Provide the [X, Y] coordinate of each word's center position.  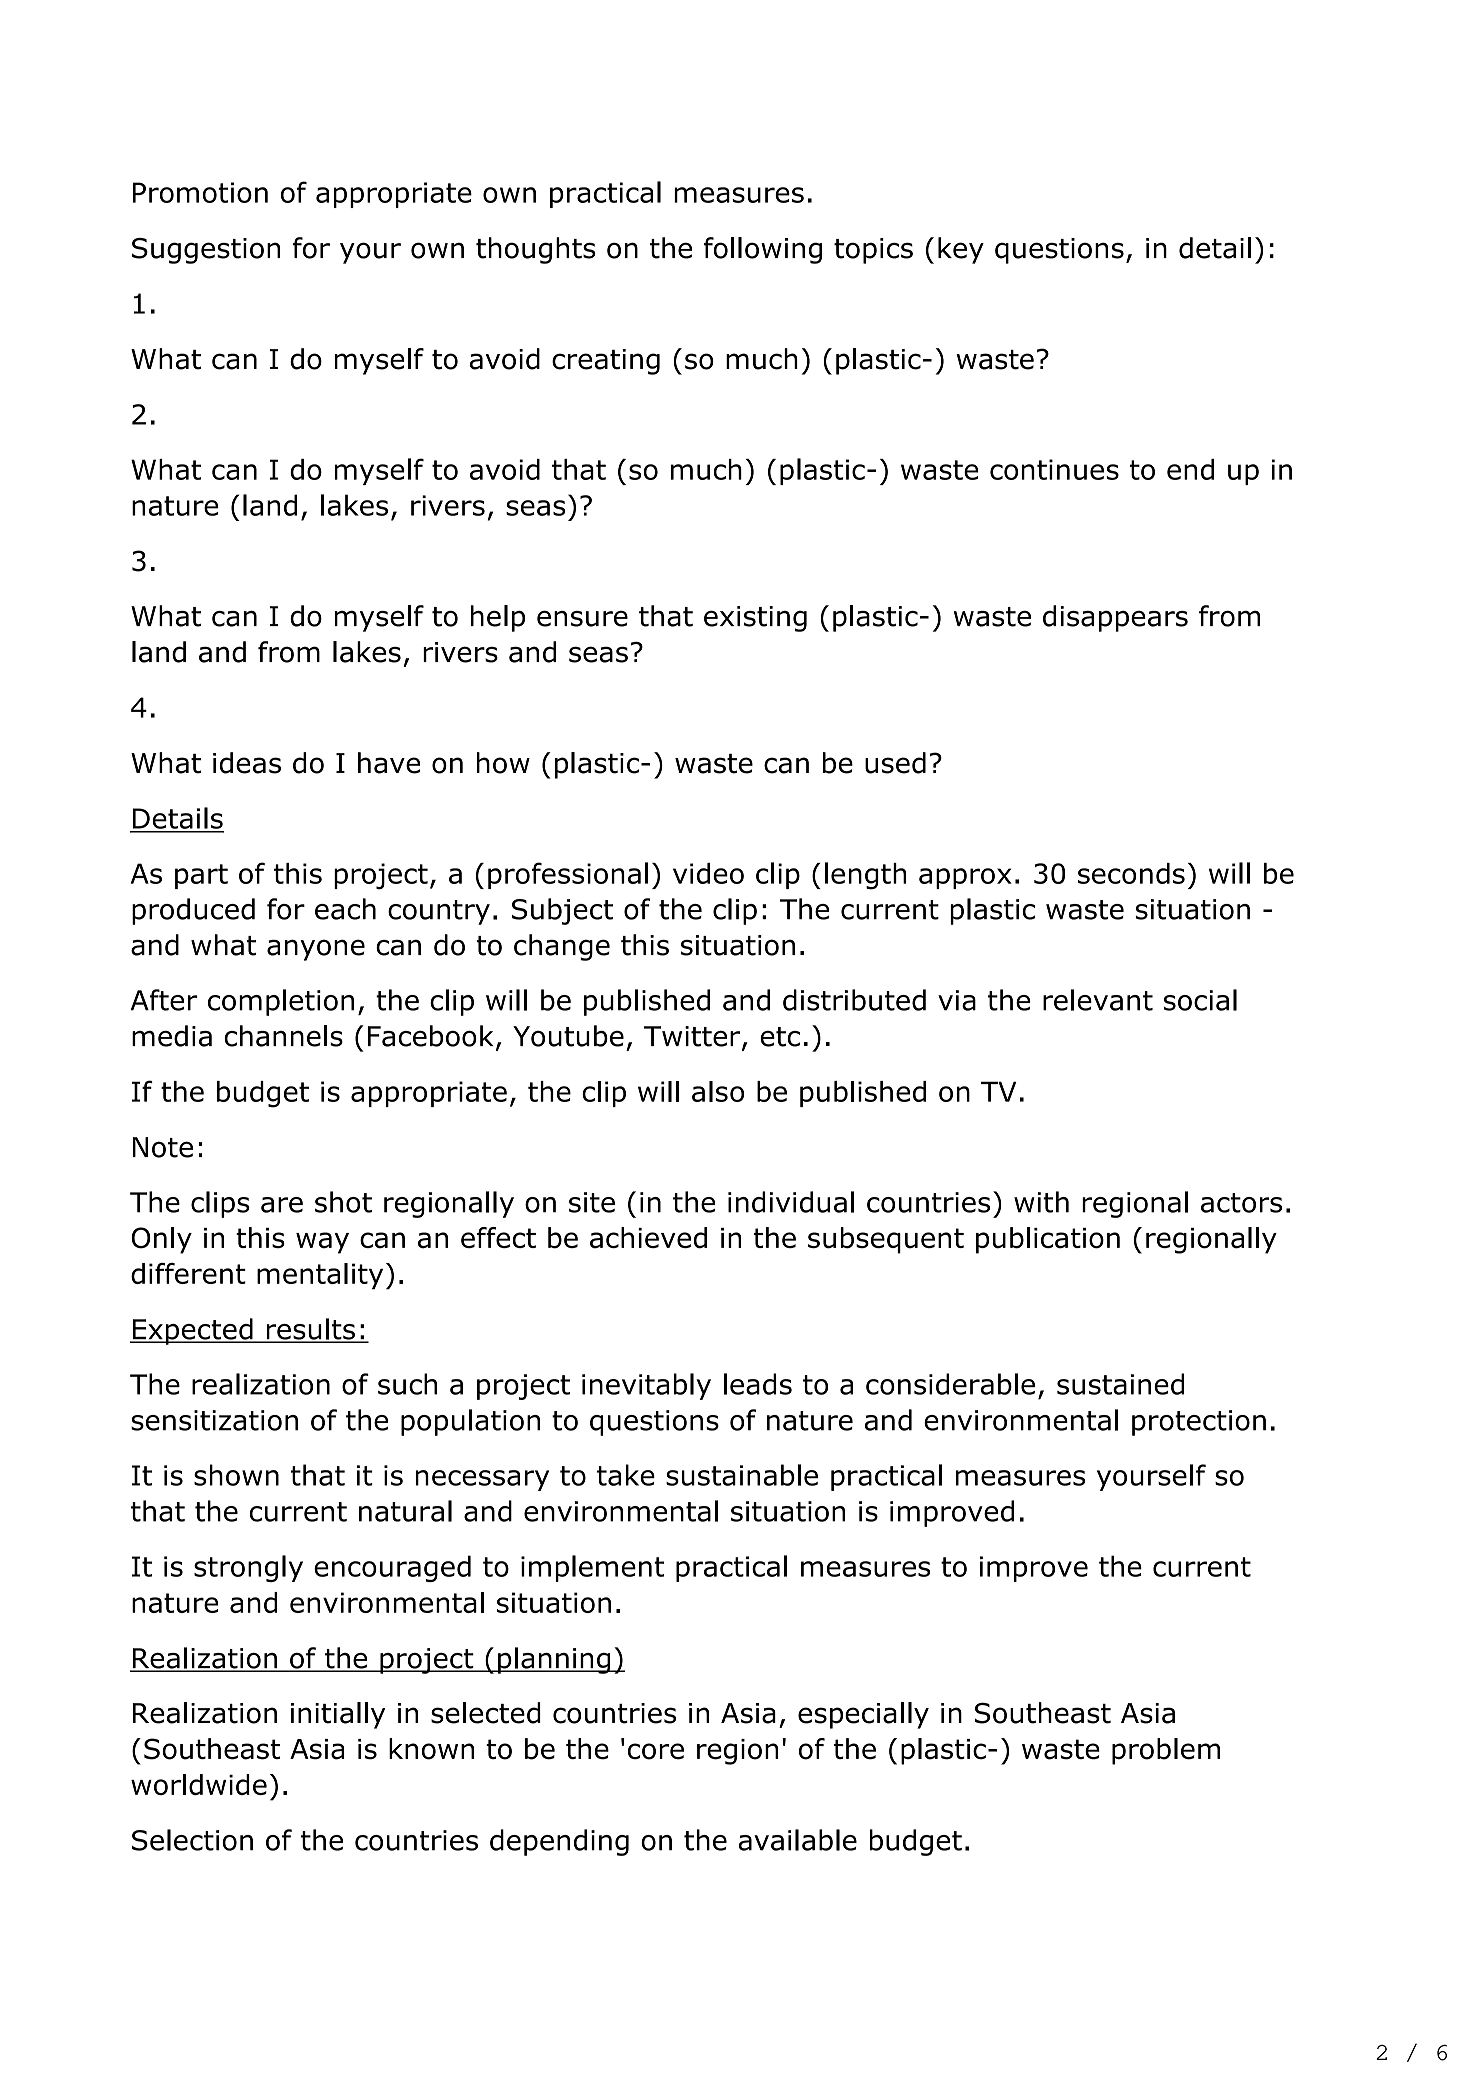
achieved [648, 1238]
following [763, 250]
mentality [320, 1276]
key [961, 250]
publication [1048, 1240]
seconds [1131, 873]
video [708, 873]
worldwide [199, 1784]
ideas [247, 763]
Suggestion [206, 251]
